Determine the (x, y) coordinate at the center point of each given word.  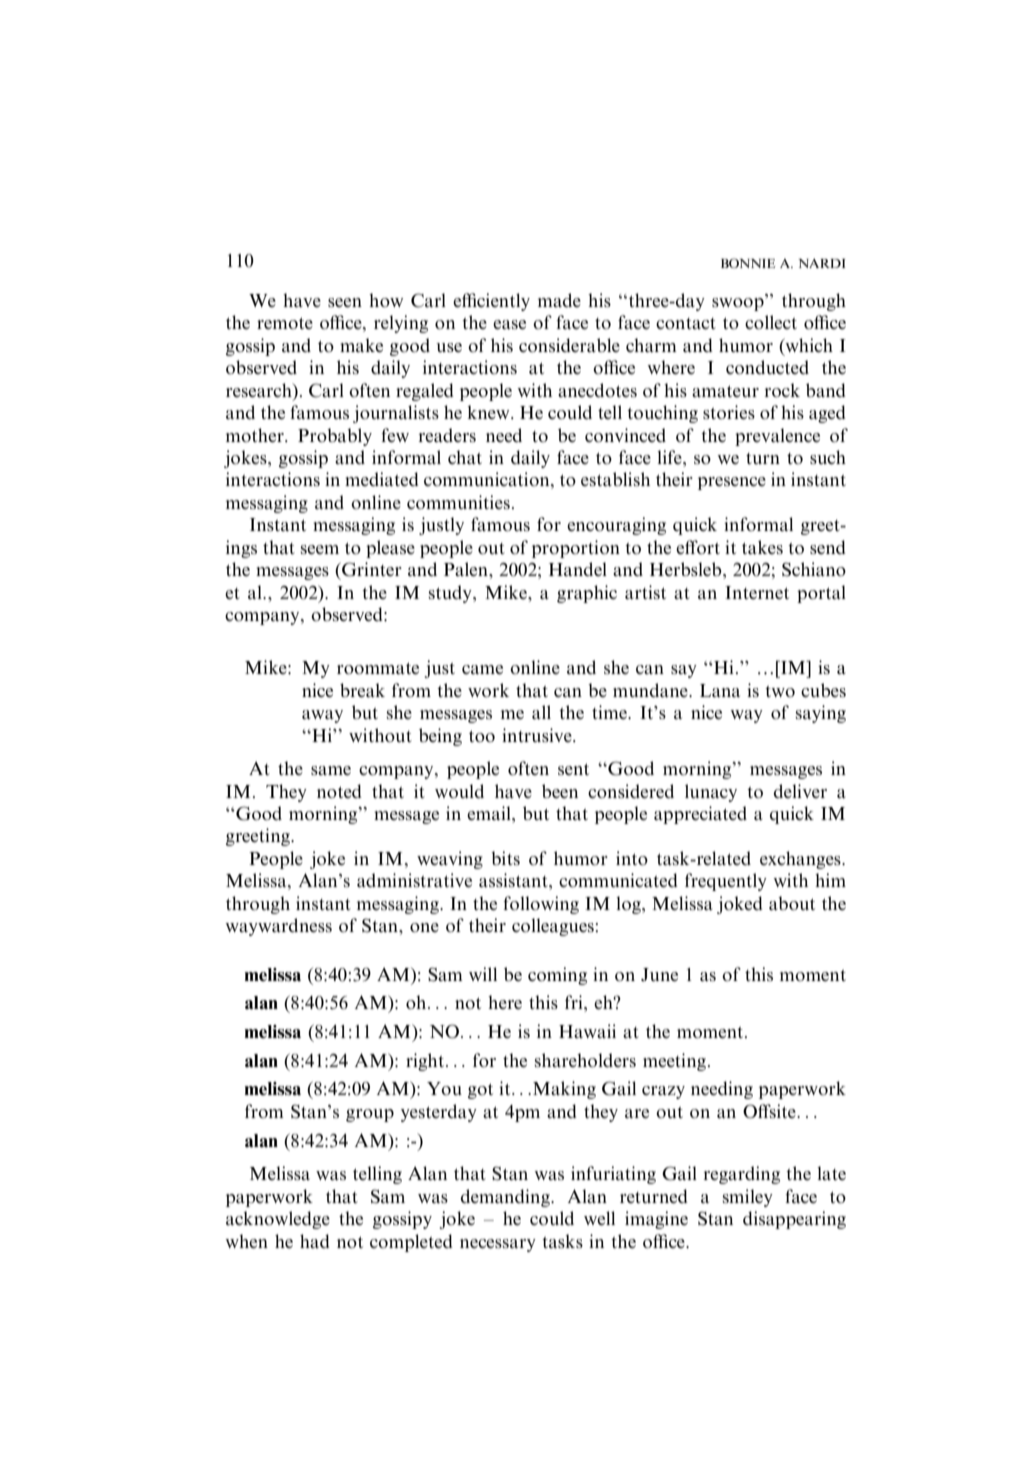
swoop (738, 304)
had (315, 1241)
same (331, 770)
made (559, 300)
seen (345, 302)
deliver (800, 791)
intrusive (538, 735)
